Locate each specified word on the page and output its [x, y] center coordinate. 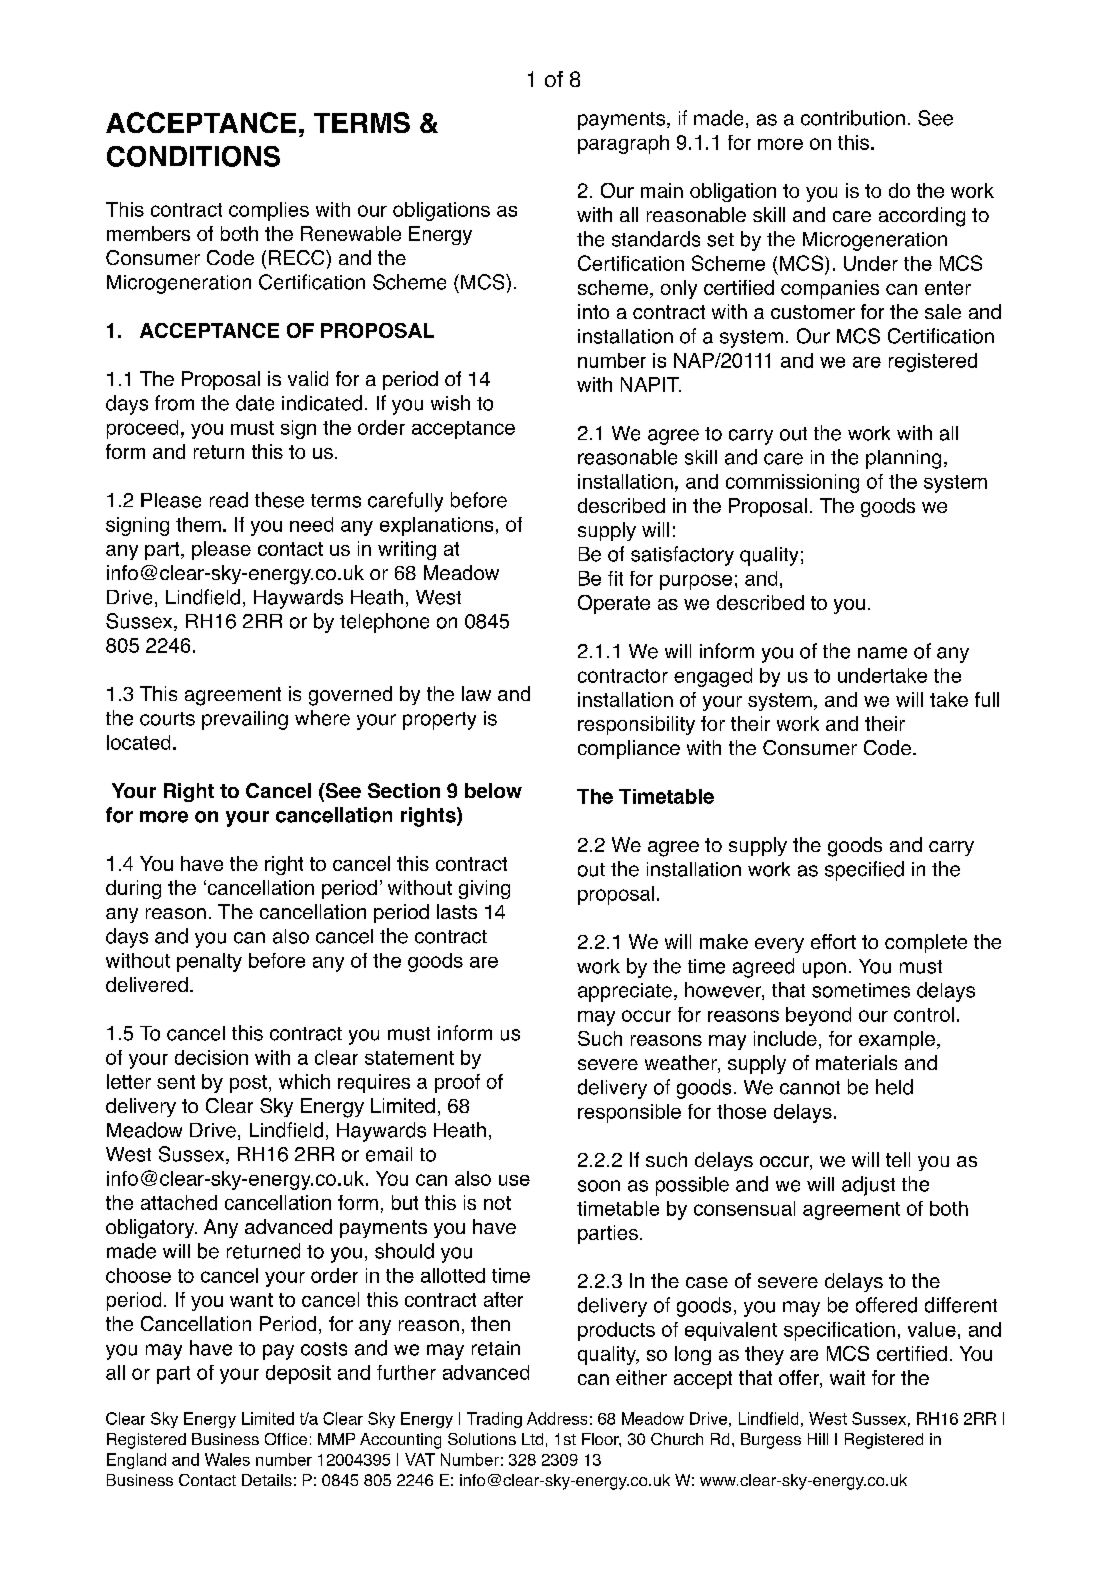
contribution [853, 118]
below [493, 790]
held [894, 1087]
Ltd [532, 1439]
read [229, 500]
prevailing [245, 720]
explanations [436, 526]
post [248, 1084]
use [514, 1180]
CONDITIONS [193, 156]
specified [864, 871]
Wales [227, 1459]
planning [903, 459]
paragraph [623, 144]
